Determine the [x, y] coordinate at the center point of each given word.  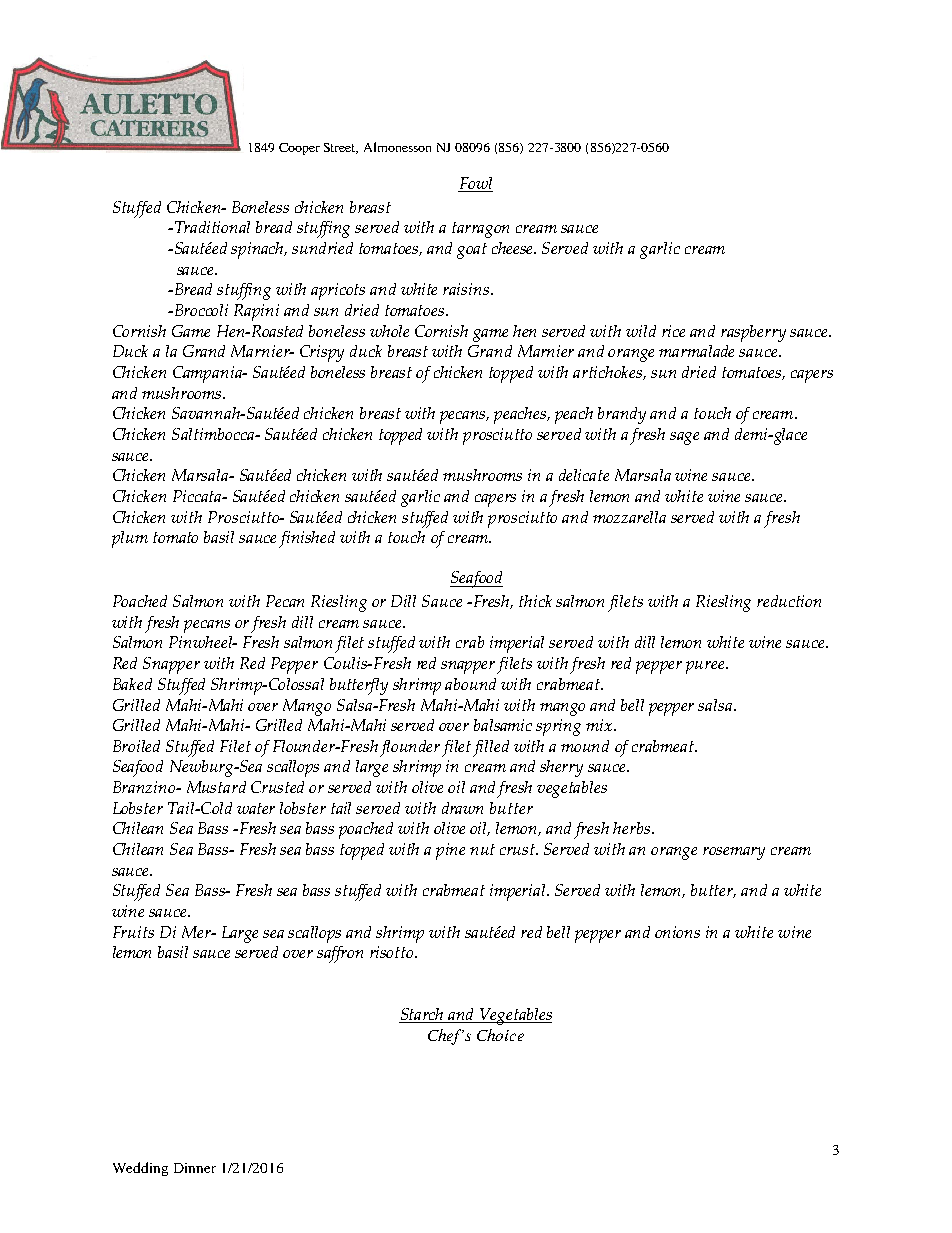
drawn [462, 808]
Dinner [195, 1168]
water [256, 808]
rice [673, 331]
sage [684, 438]
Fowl [475, 184]
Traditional [212, 227]
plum [130, 539]
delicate [584, 475]
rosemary [734, 853]
